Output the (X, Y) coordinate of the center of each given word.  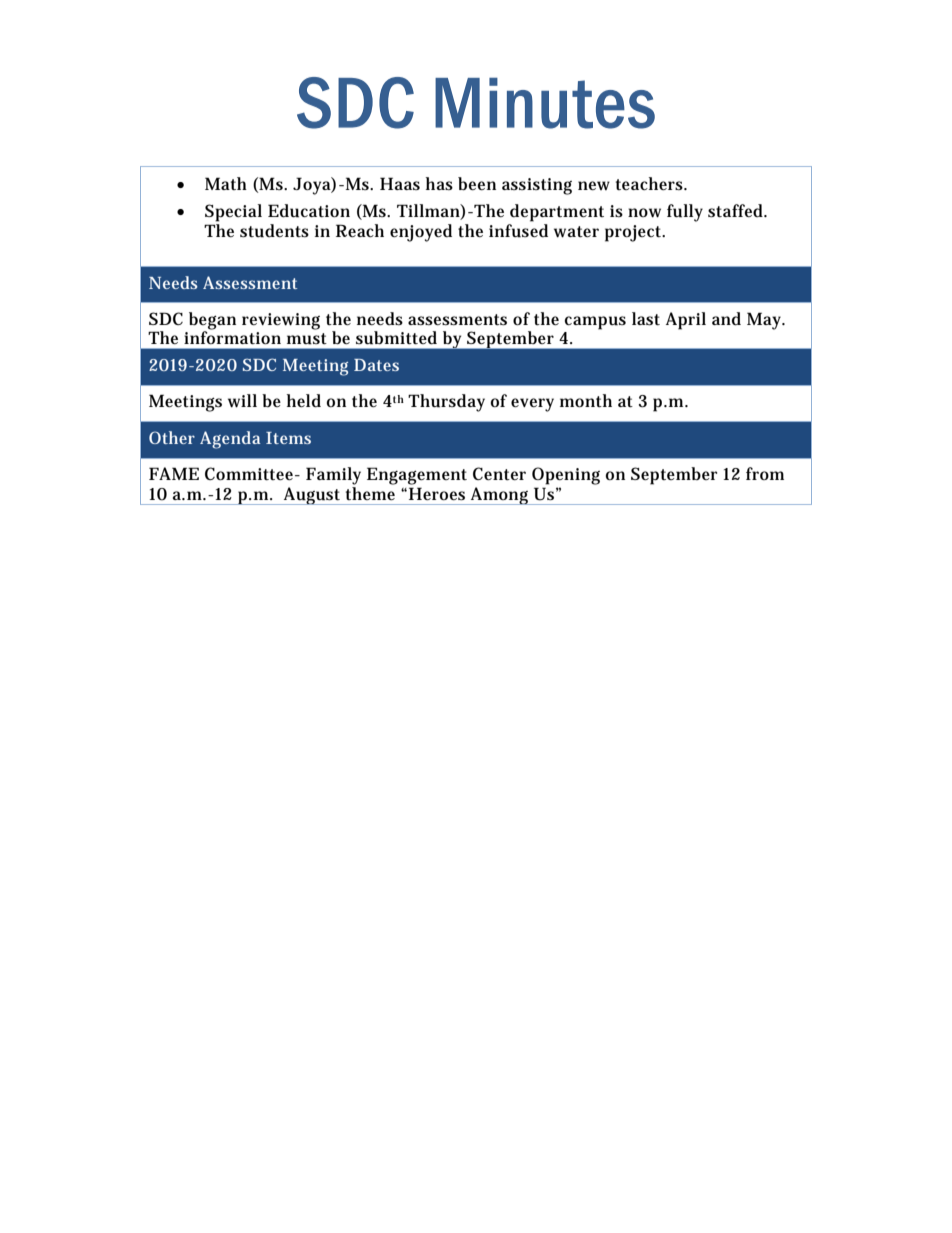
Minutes (545, 103)
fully (685, 213)
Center (499, 474)
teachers (651, 184)
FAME (174, 473)
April (686, 321)
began (212, 322)
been (477, 183)
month (586, 401)
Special (233, 213)
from (765, 473)
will (242, 401)
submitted (396, 338)
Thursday (446, 403)
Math (226, 183)
